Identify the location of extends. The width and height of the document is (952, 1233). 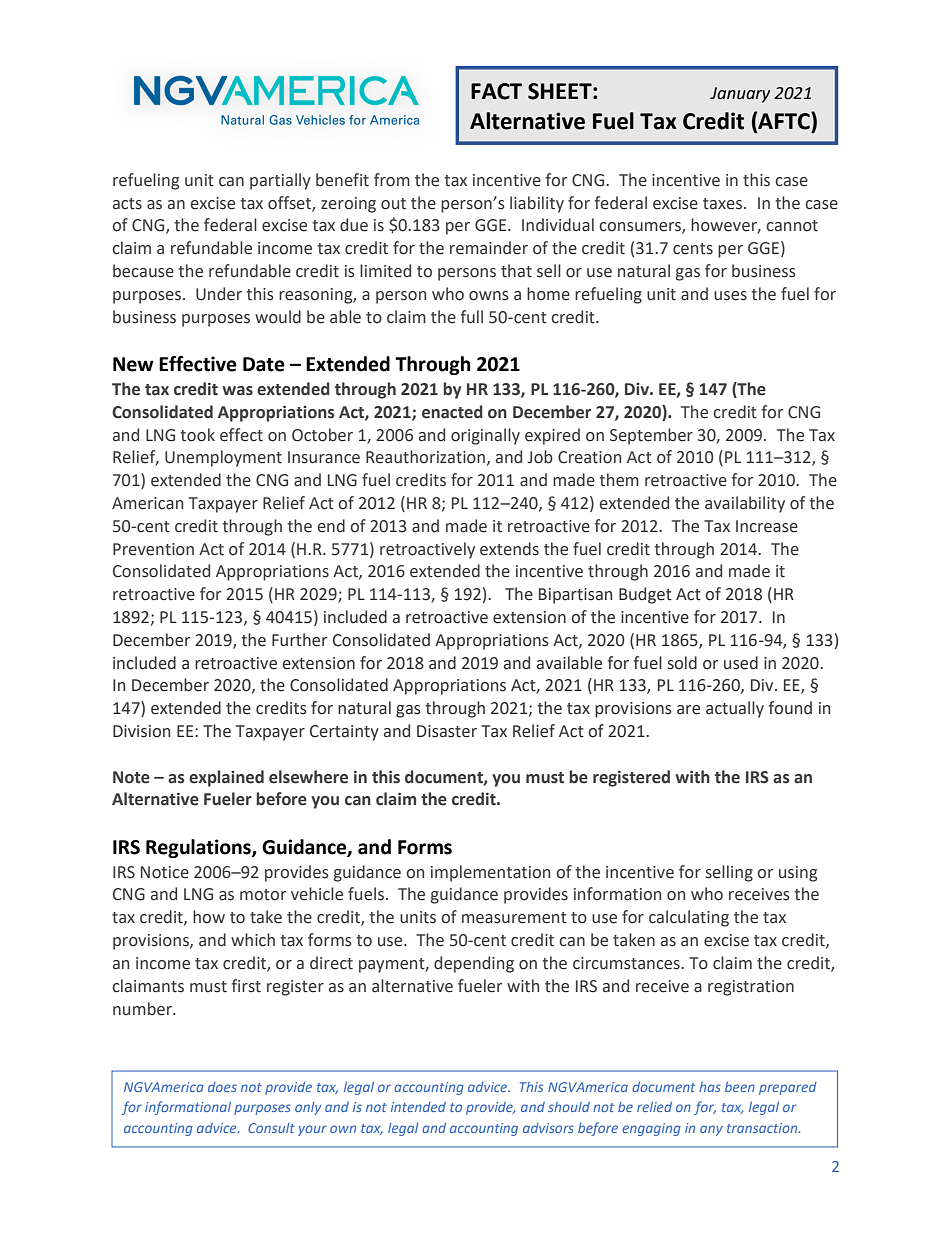
(509, 549).
